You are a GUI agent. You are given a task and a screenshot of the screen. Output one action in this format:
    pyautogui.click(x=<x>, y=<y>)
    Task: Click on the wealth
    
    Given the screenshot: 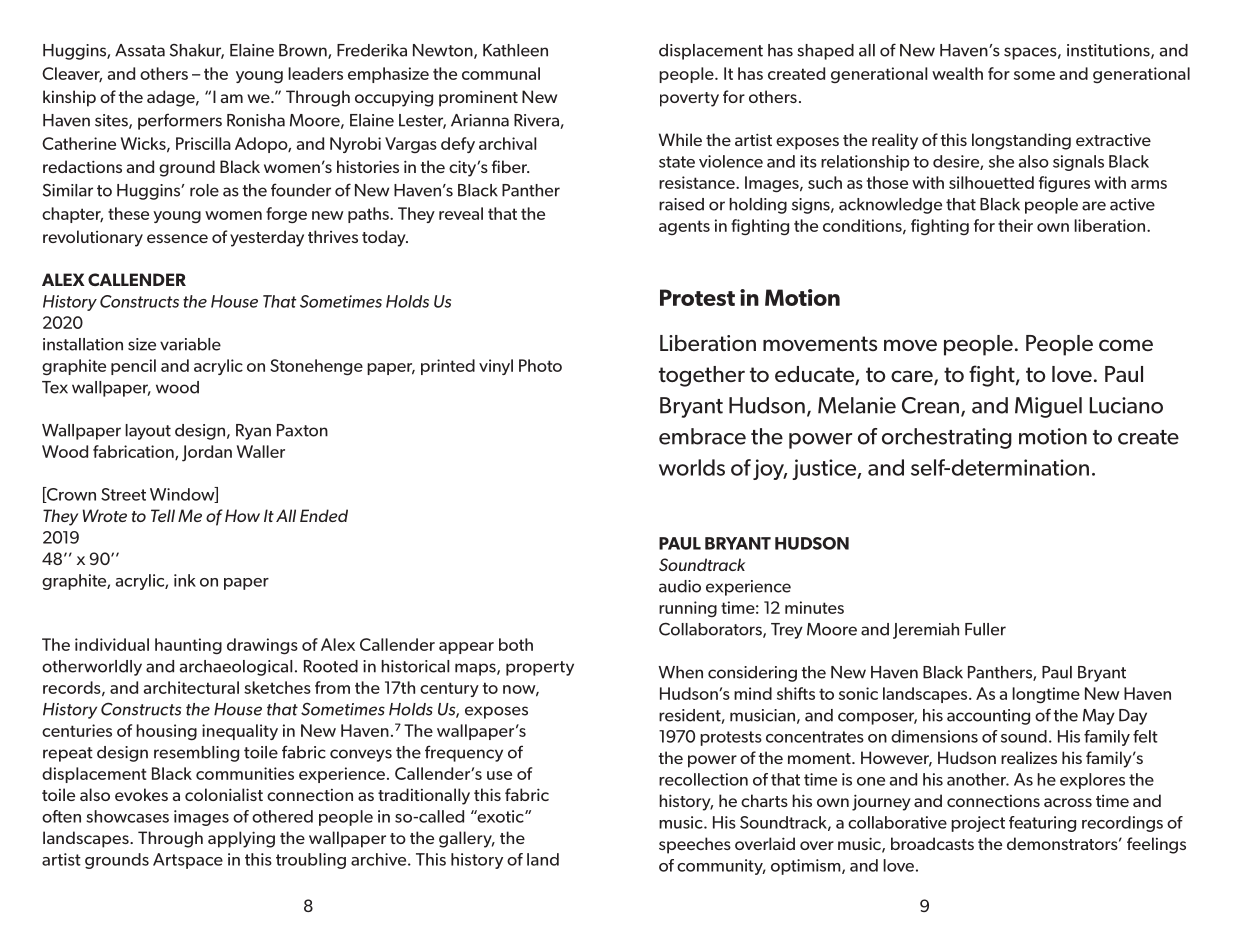 What is the action you would take?
    pyautogui.click(x=957, y=73)
